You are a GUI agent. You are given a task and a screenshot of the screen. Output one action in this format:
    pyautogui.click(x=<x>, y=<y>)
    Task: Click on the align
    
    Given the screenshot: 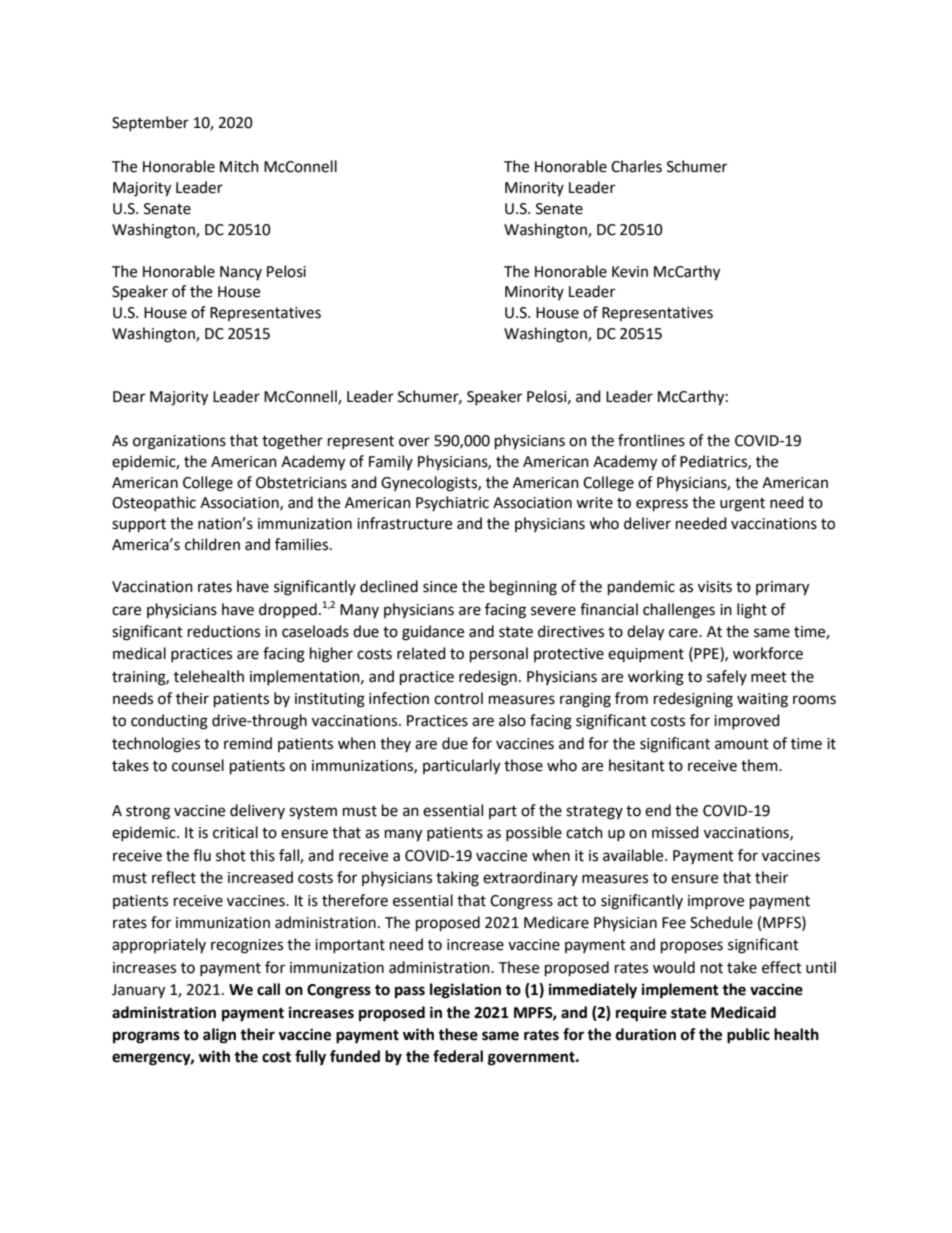 What is the action you would take?
    pyautogui.click(x=219, y=1036)
